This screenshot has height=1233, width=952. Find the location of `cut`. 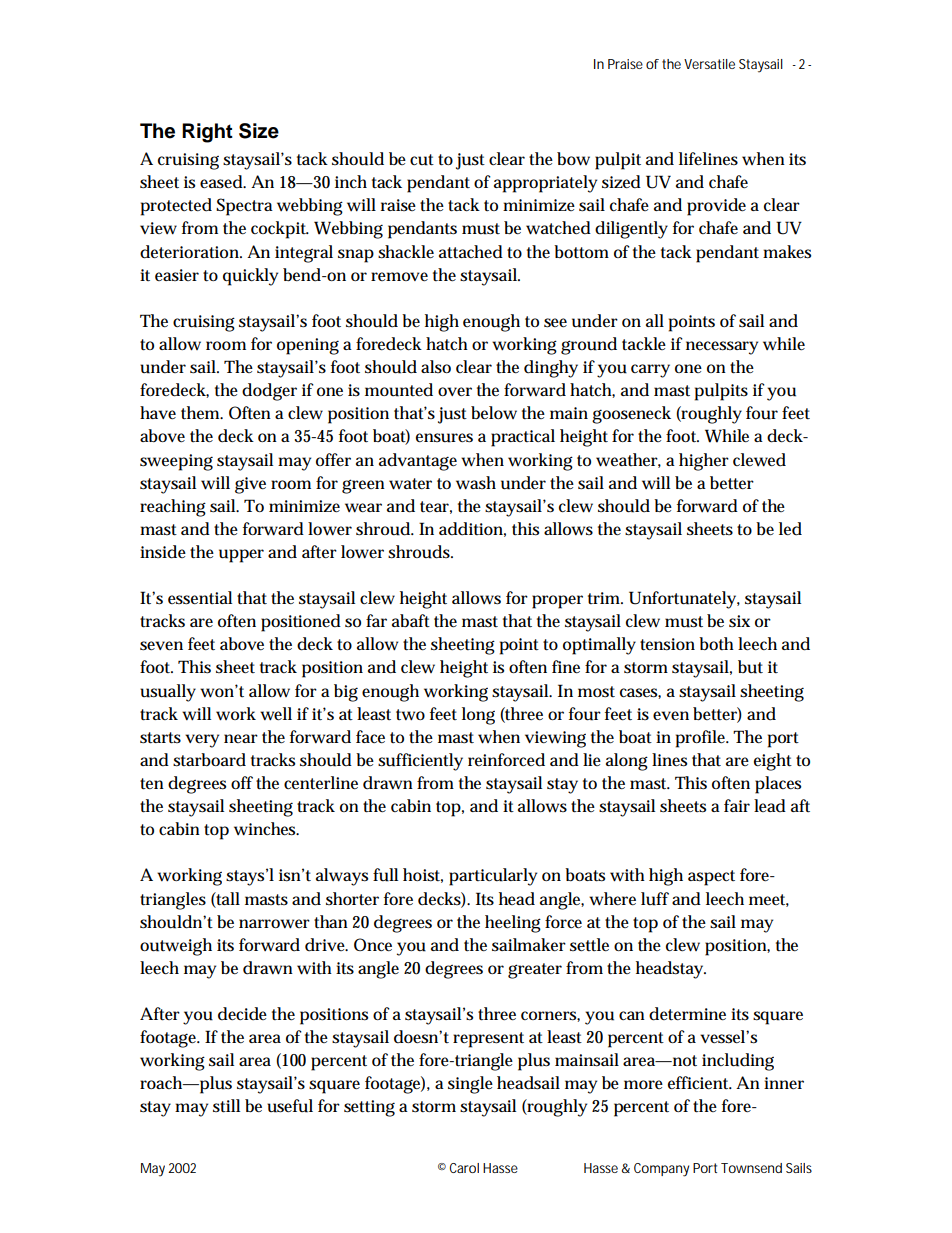

cut is located at coordinates (422, 160).
